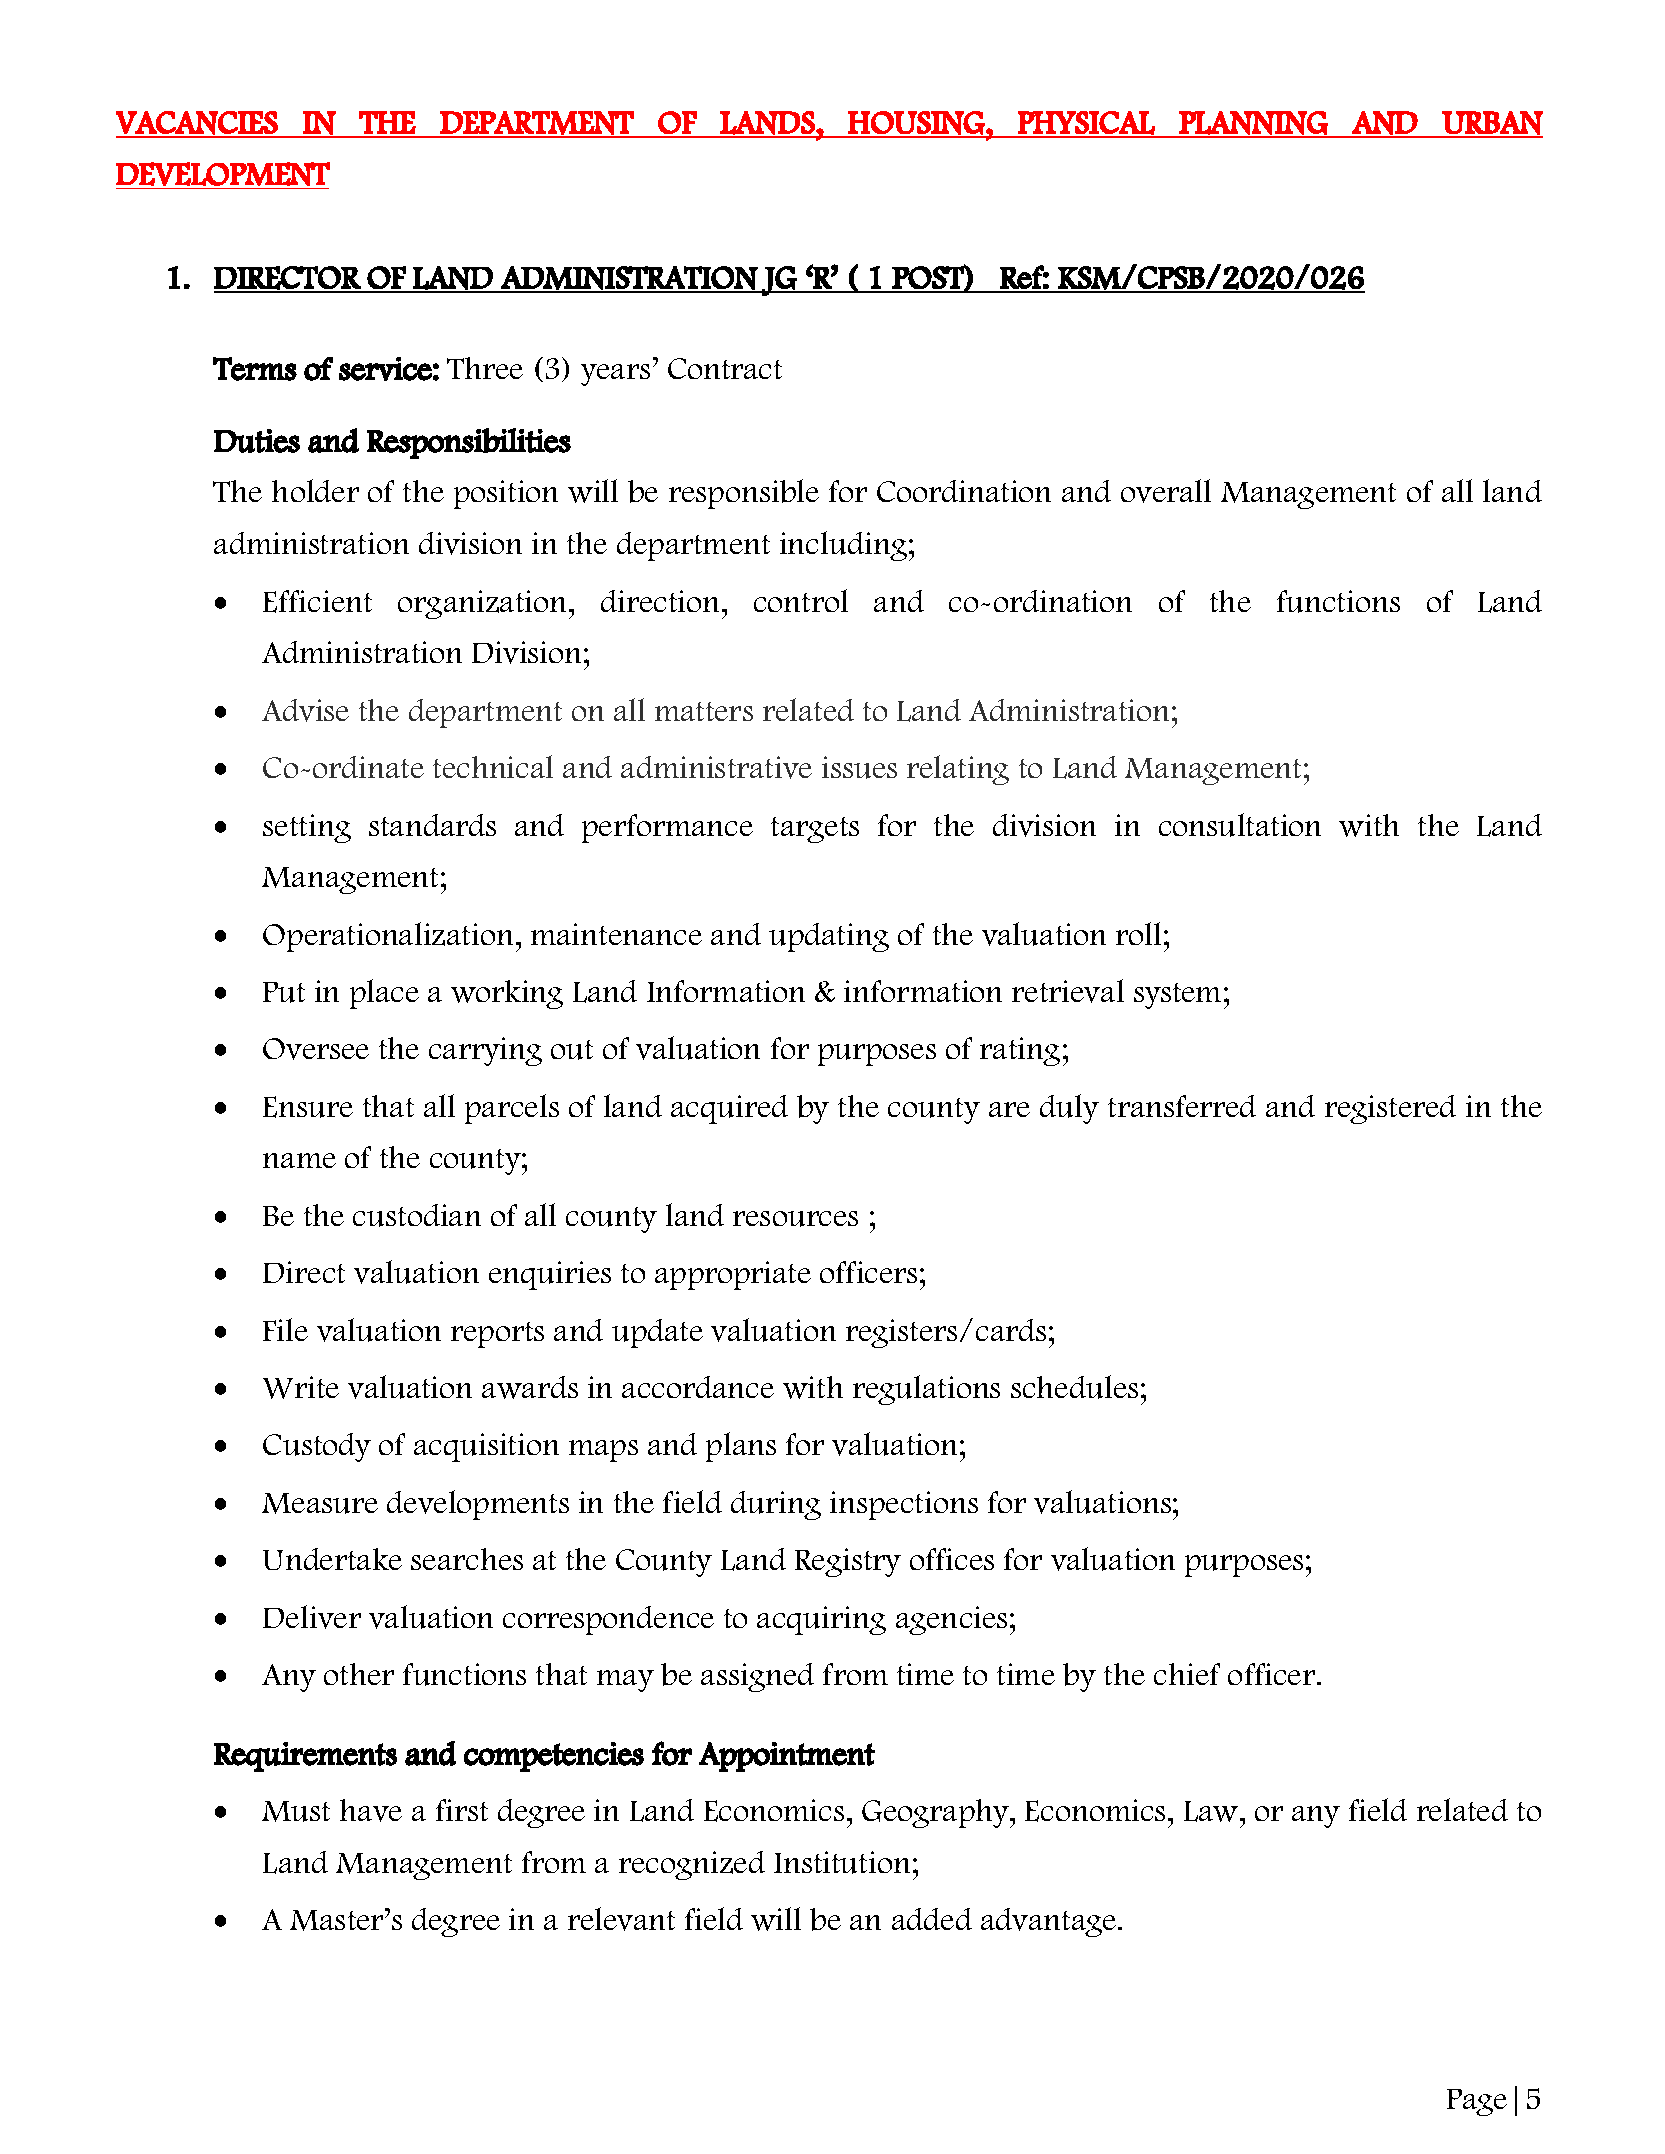 The width and height of the document is (1665, 2154). What do you see at coordinates (829, 937) in the document?
I see `updating` at bounding box center [829, 937].
